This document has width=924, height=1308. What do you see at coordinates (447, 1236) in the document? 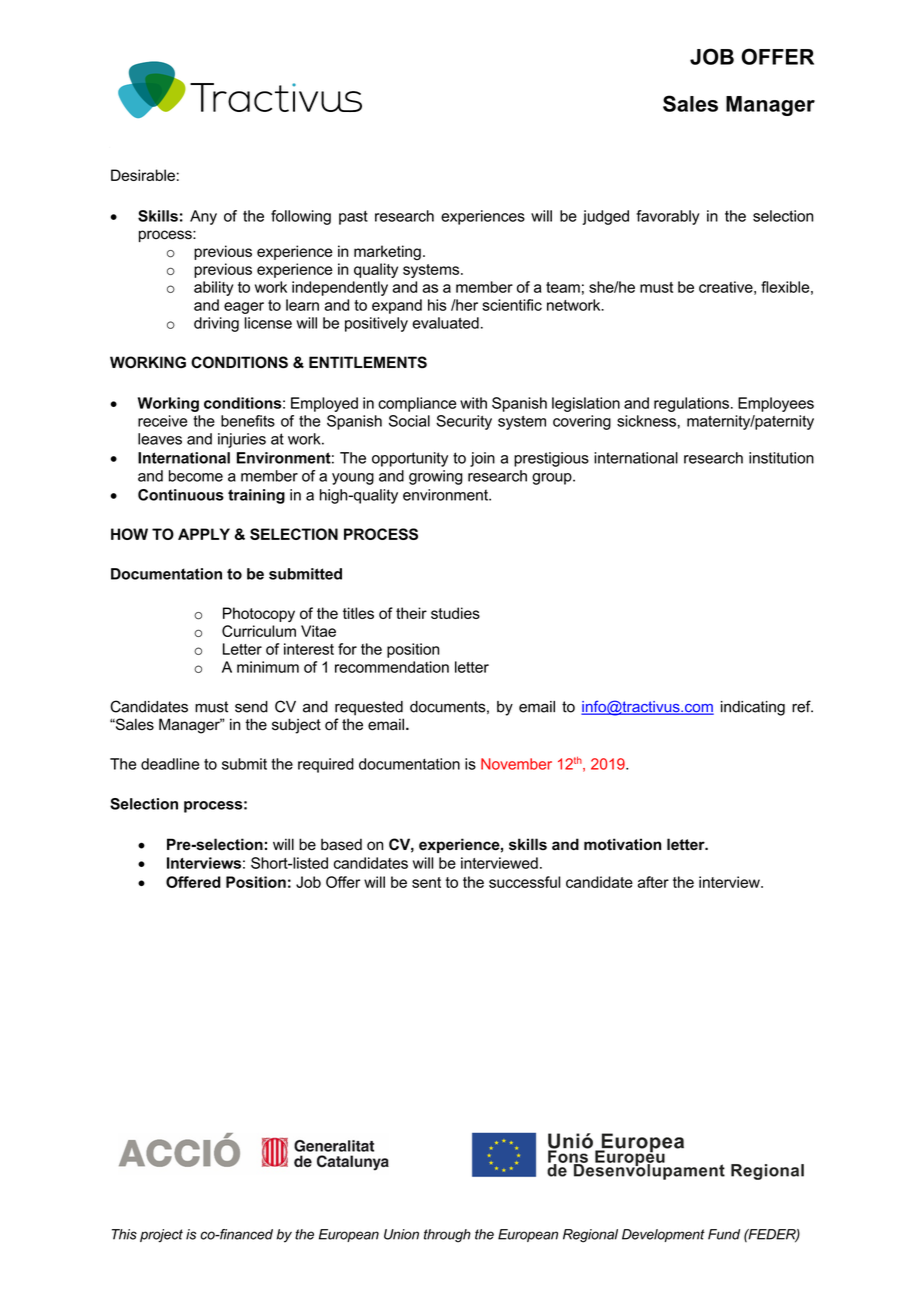
I see `through` at bounding box center [447, 1236].
